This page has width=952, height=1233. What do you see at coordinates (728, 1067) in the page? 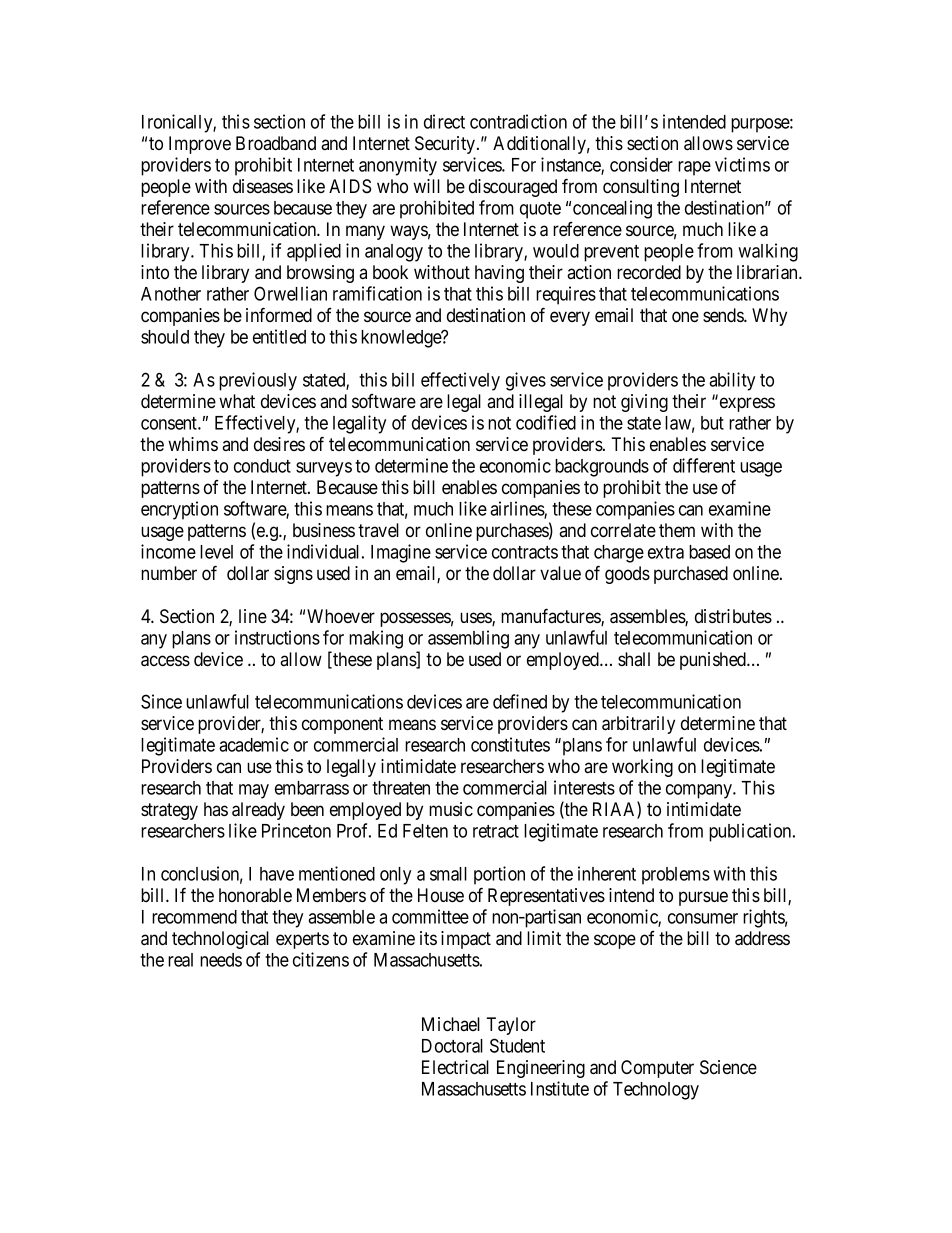
I see `Science` at bounding box center [728, 1067].
